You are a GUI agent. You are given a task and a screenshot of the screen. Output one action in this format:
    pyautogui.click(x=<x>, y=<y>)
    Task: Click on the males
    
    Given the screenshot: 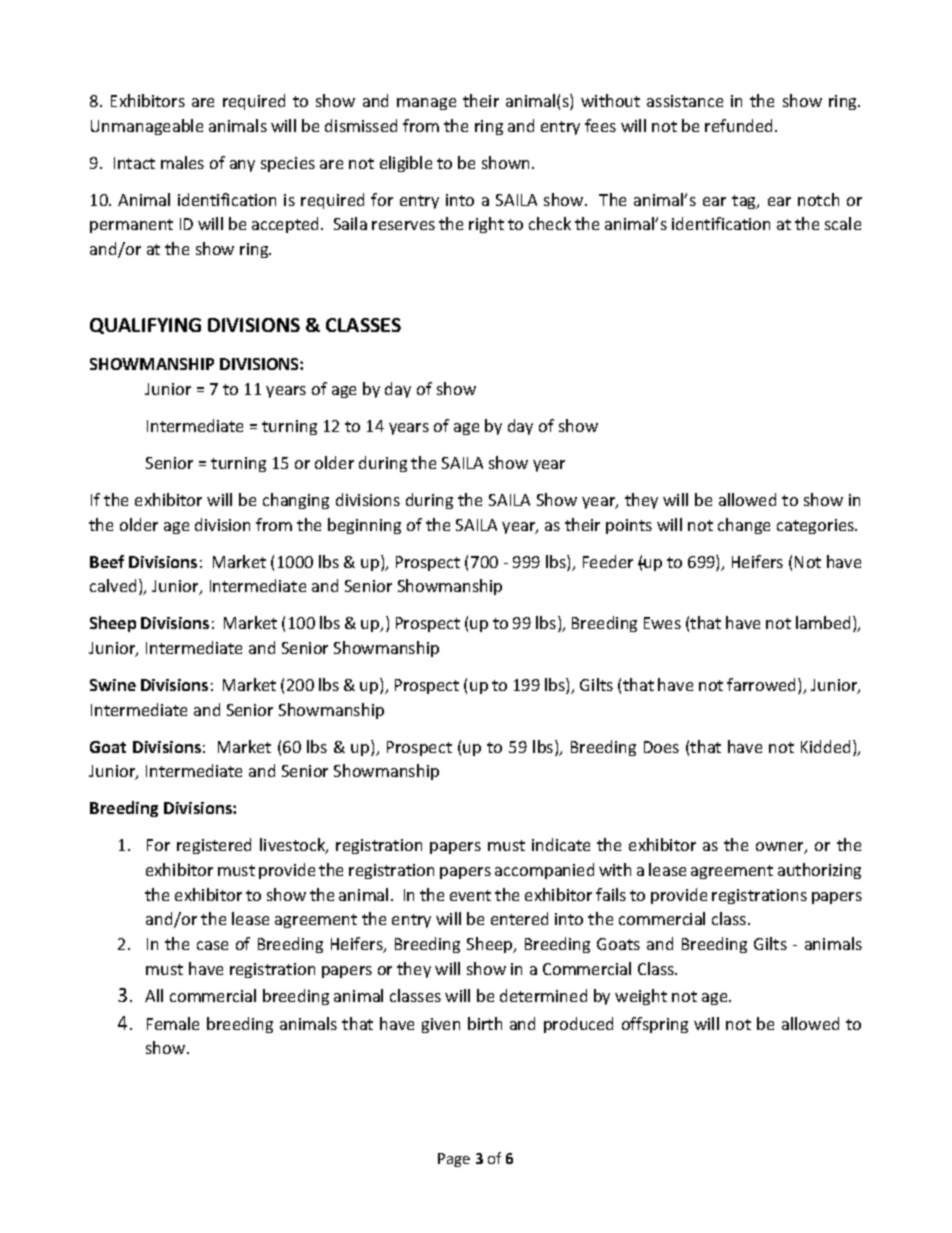 What is the action you would take?
    pyautogui.click(x=182, y=162)
